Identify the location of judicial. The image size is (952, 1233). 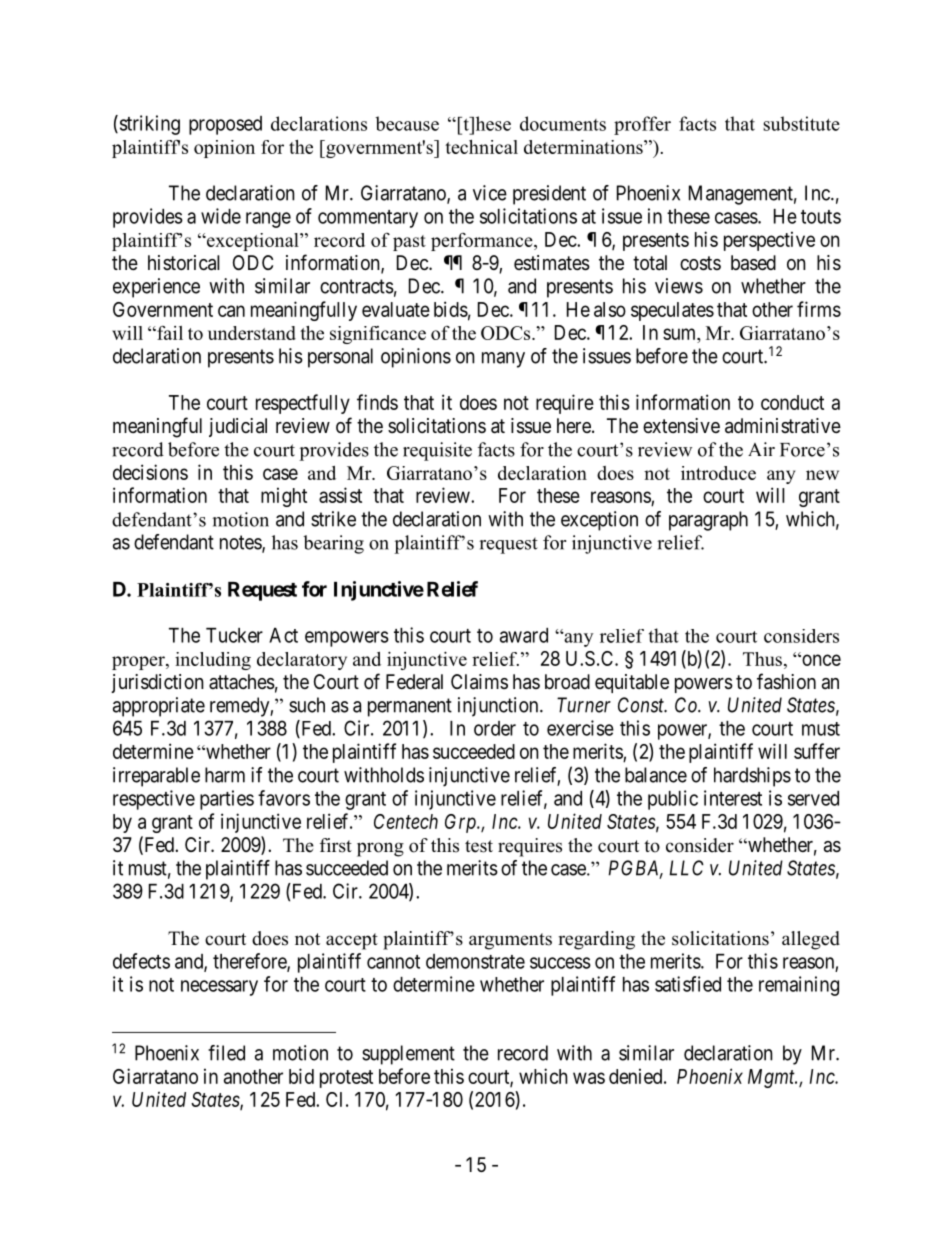
(238, 427).
